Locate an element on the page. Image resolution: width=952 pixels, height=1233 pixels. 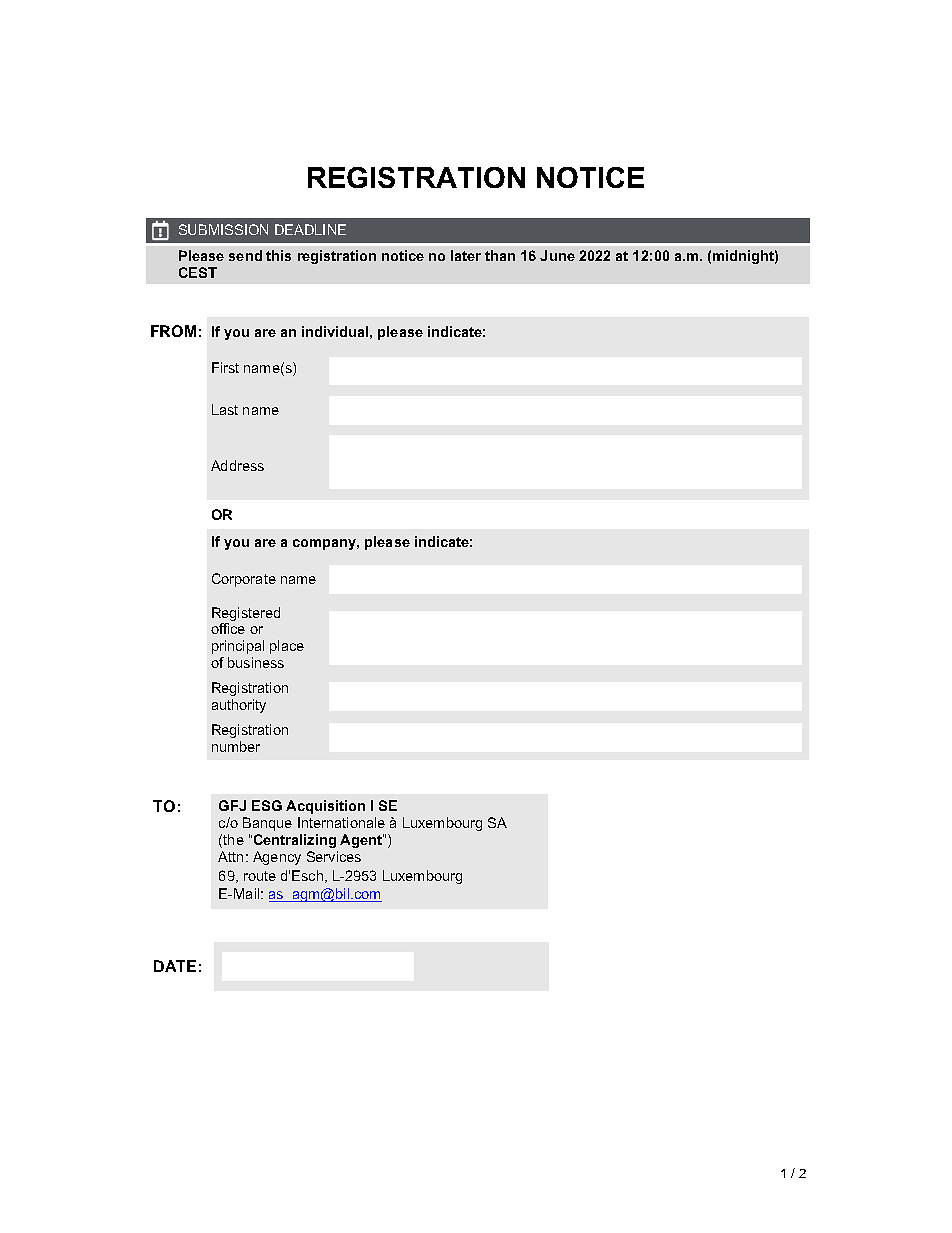
number is located at coordinates (236, 746).
